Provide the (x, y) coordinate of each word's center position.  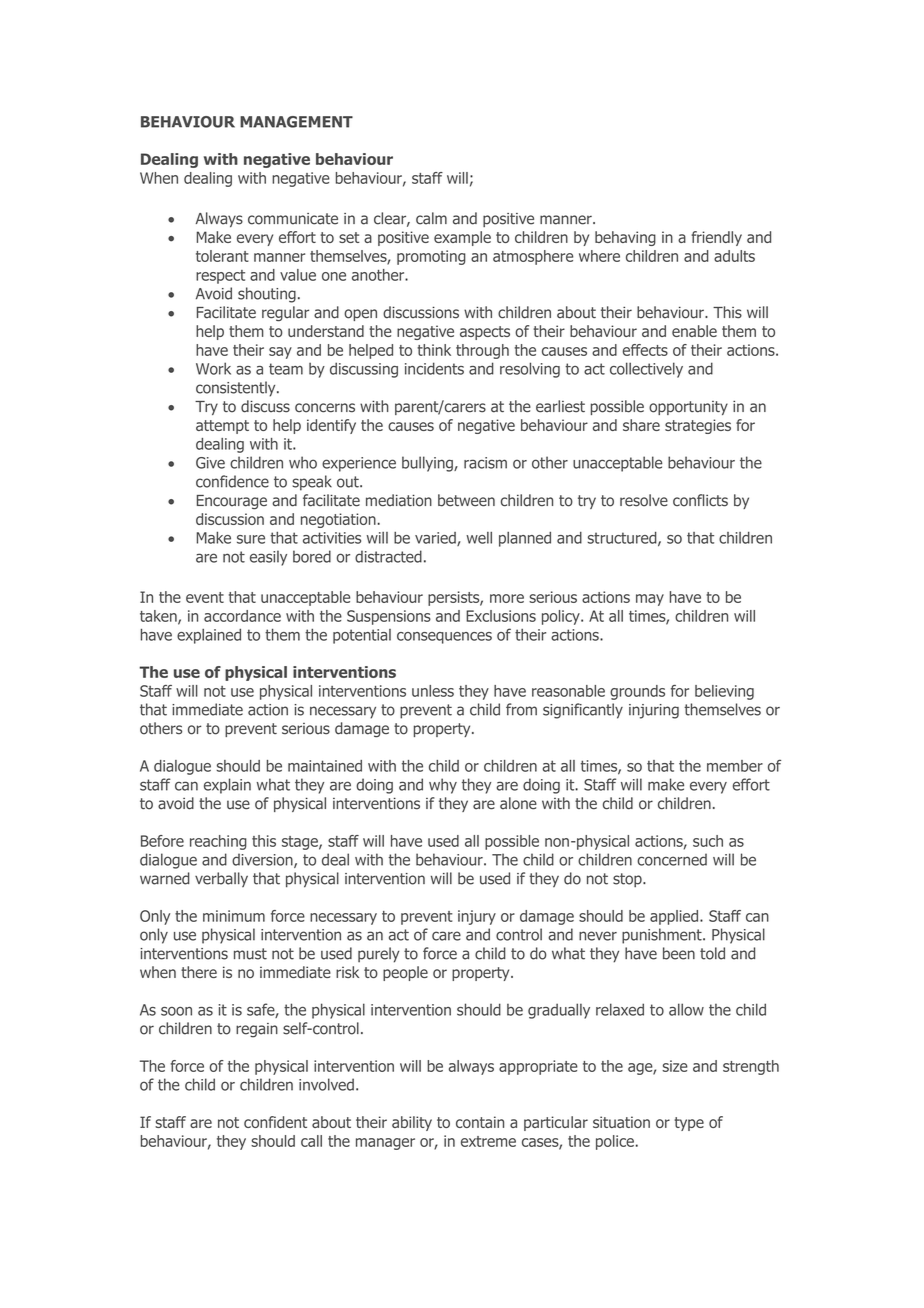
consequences (444, 638)
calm (431, 218)
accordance (242, 616)
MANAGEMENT (296, 122)
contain (480, 1122)
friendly (716, 238)
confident (275, 1122)
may (650, 600)
